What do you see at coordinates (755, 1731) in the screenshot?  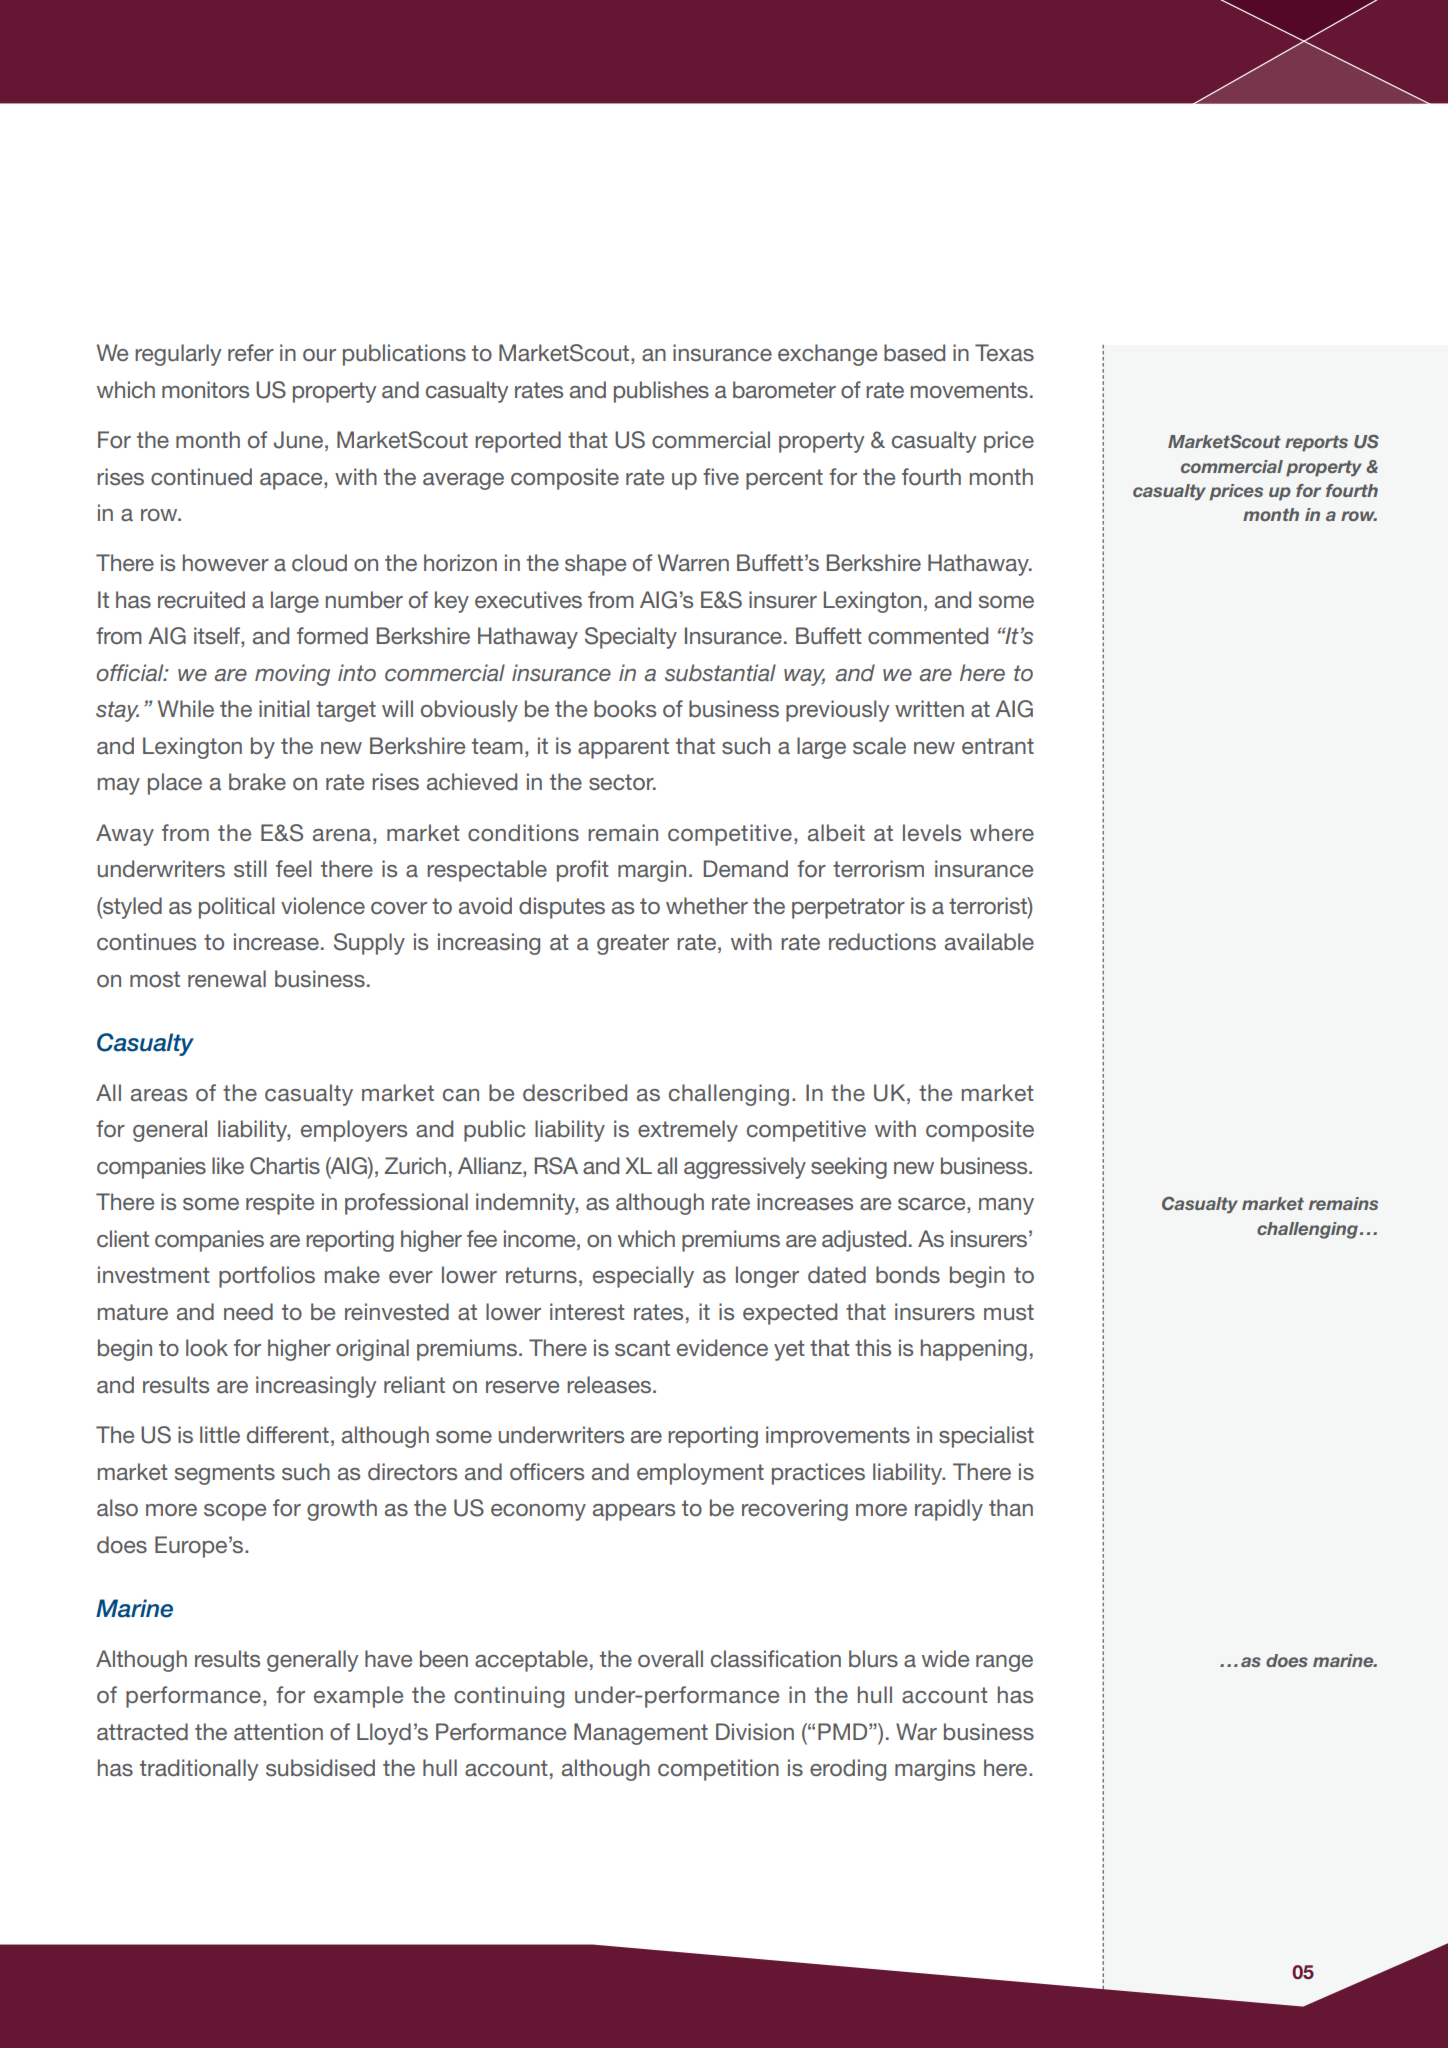 I see `Division` at bounding box center [755, 1731].
